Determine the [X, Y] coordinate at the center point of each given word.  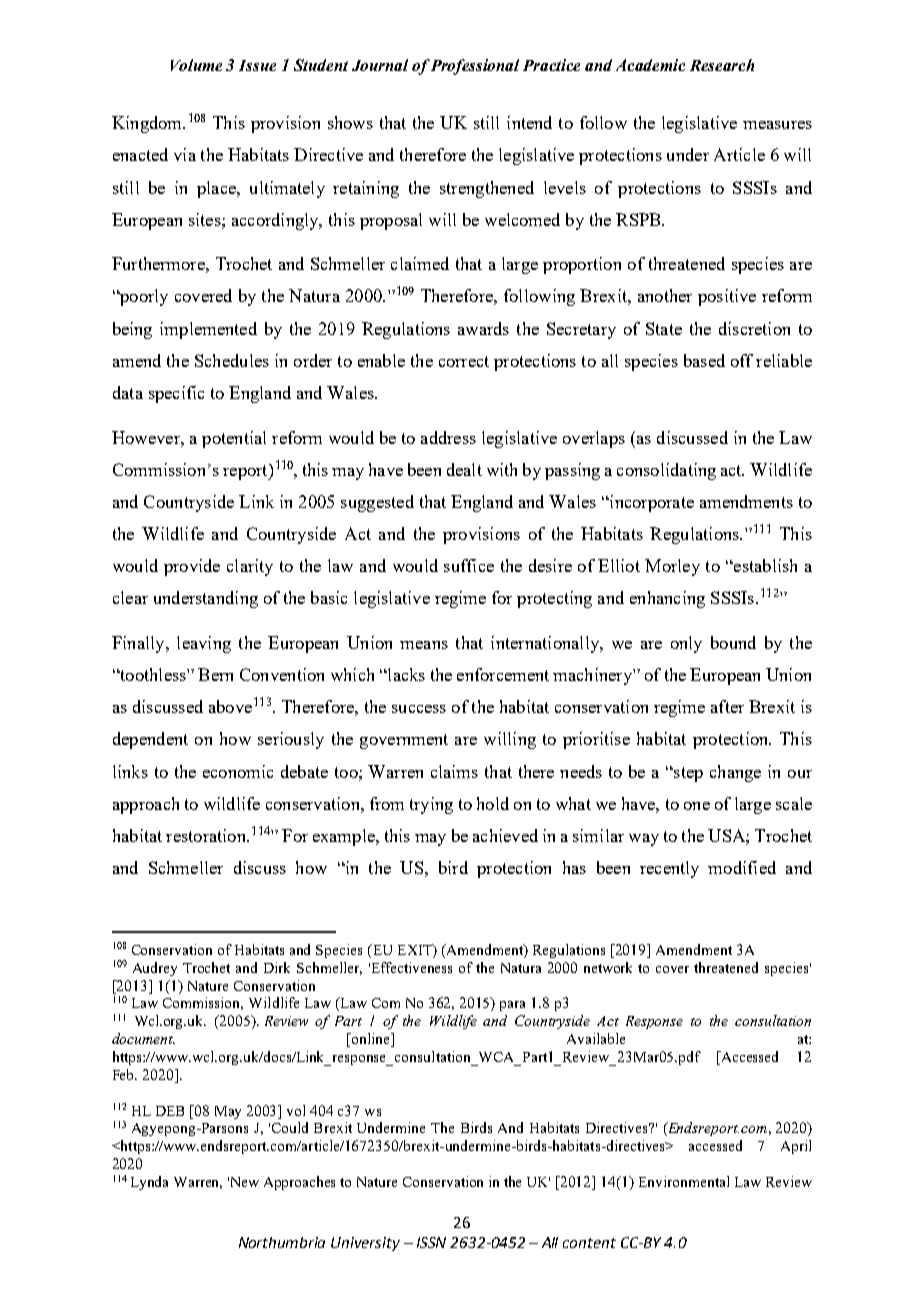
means [424, 645]
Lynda [149, 1183]
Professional [475, 67]
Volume [196, 65]
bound [733, 642]
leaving [204, 644]
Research [722, 65]
